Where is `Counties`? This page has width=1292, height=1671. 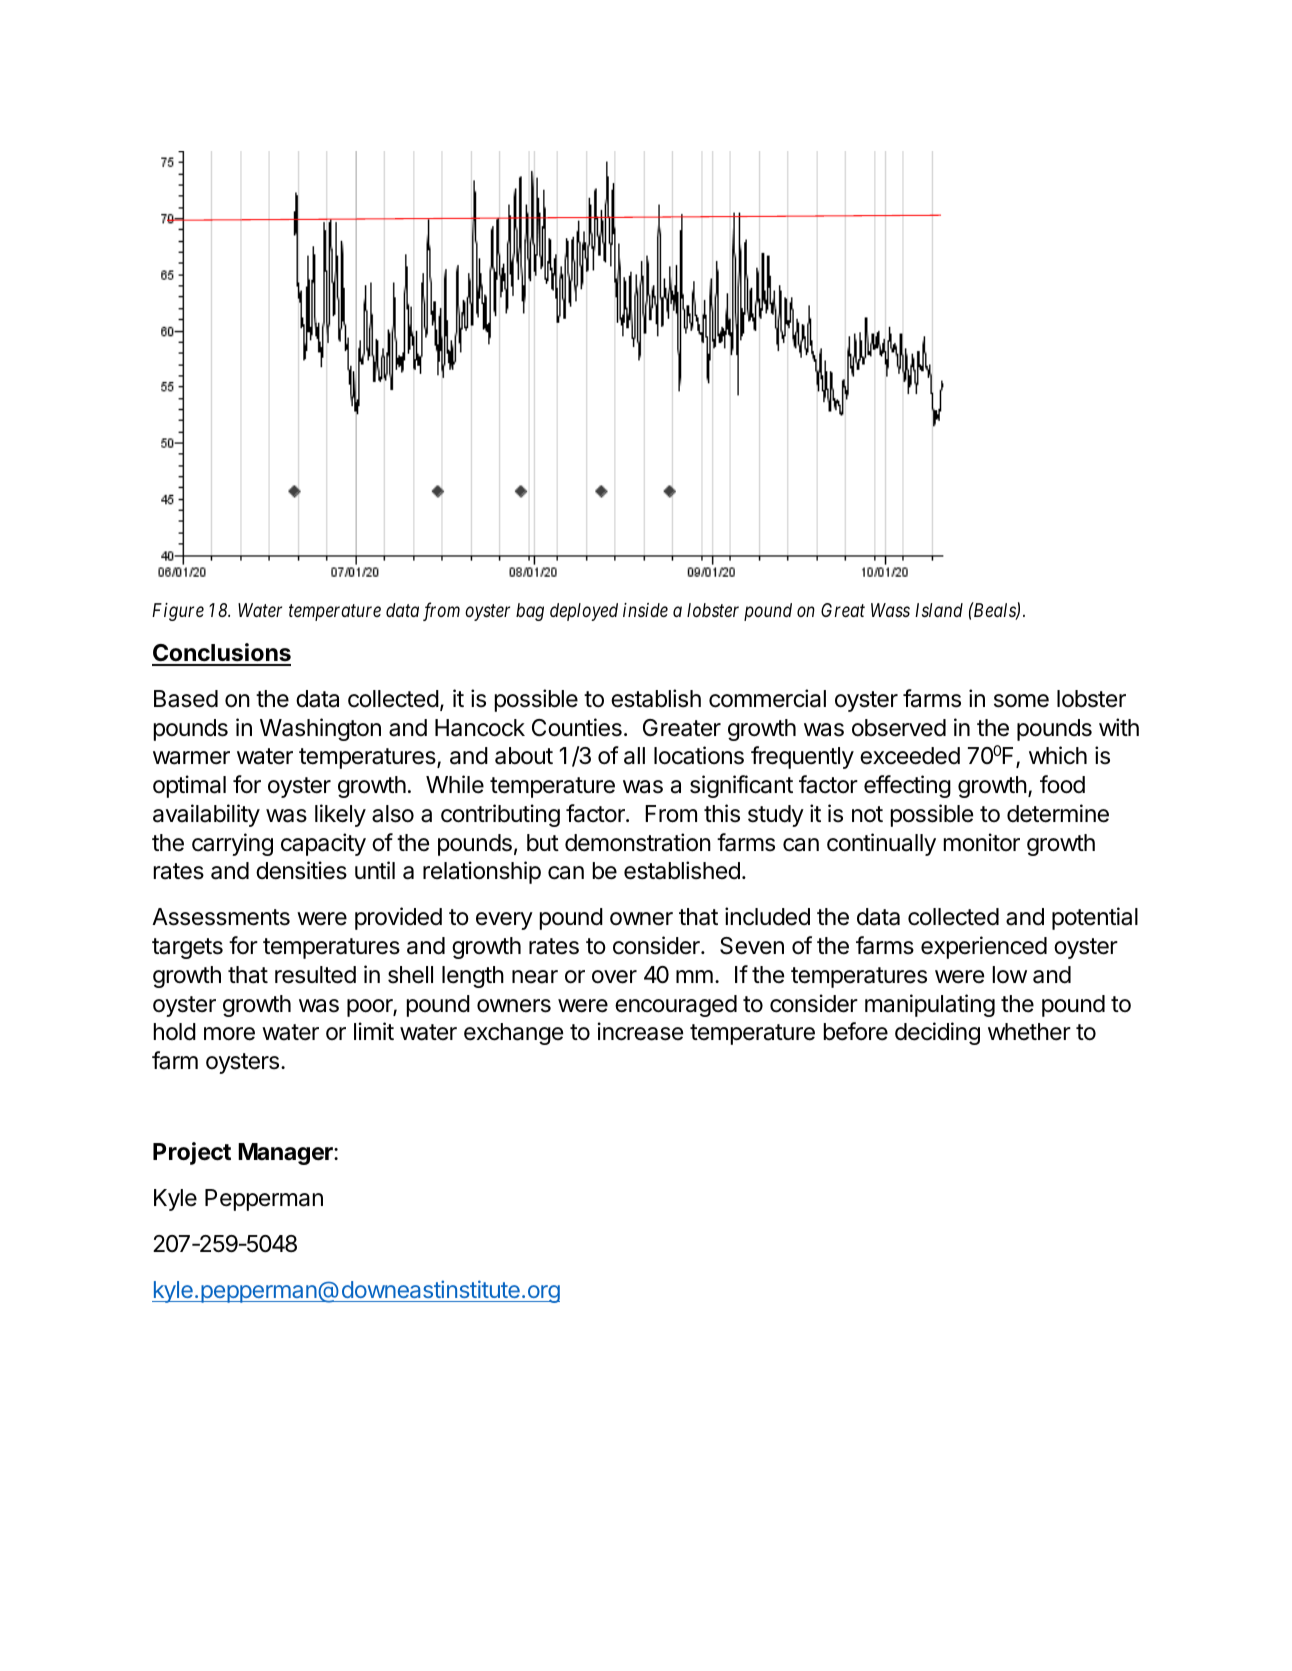
Counties is located at coordinates (577, 727).
